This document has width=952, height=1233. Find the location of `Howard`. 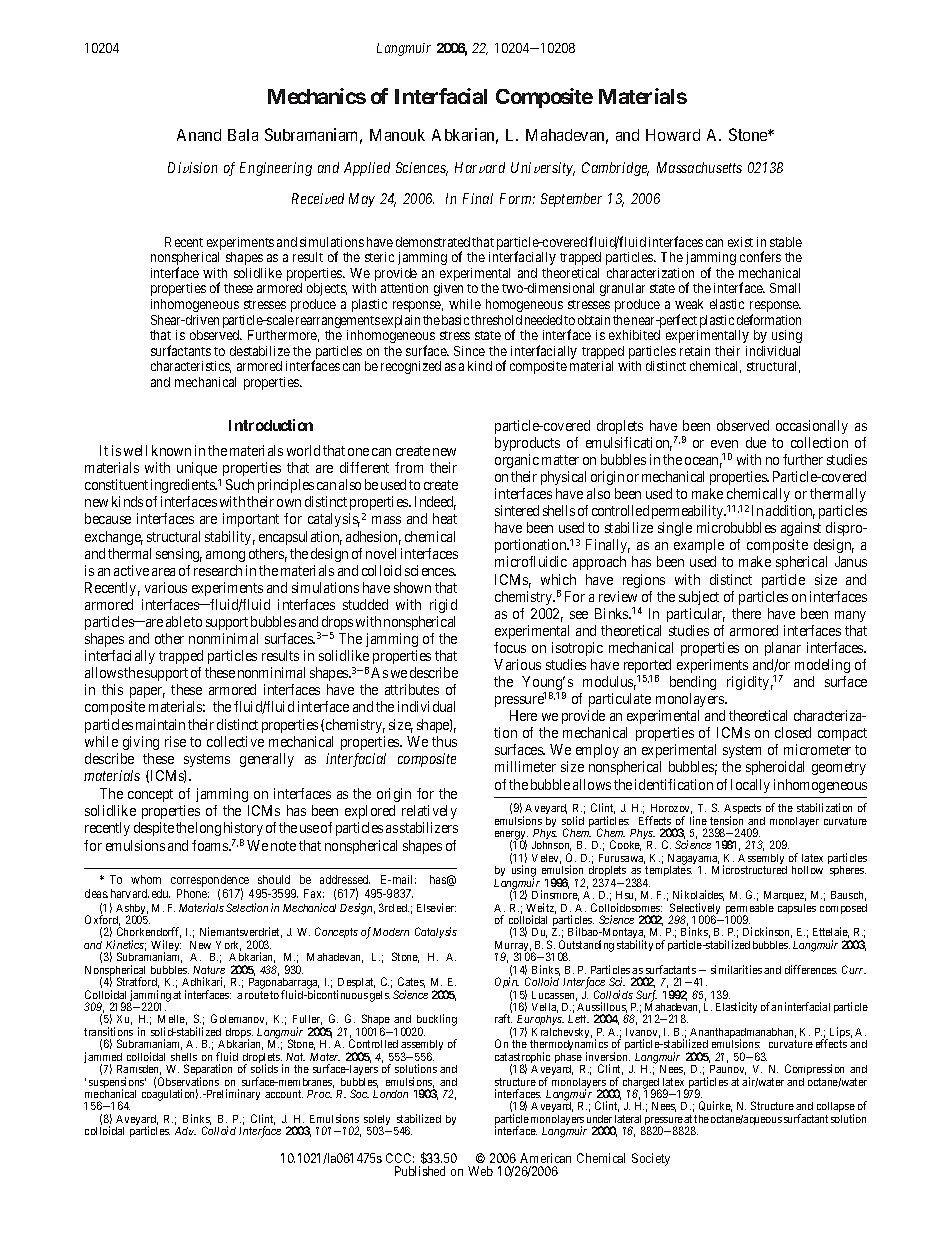

Howard is located at coordinates (673, 135).
